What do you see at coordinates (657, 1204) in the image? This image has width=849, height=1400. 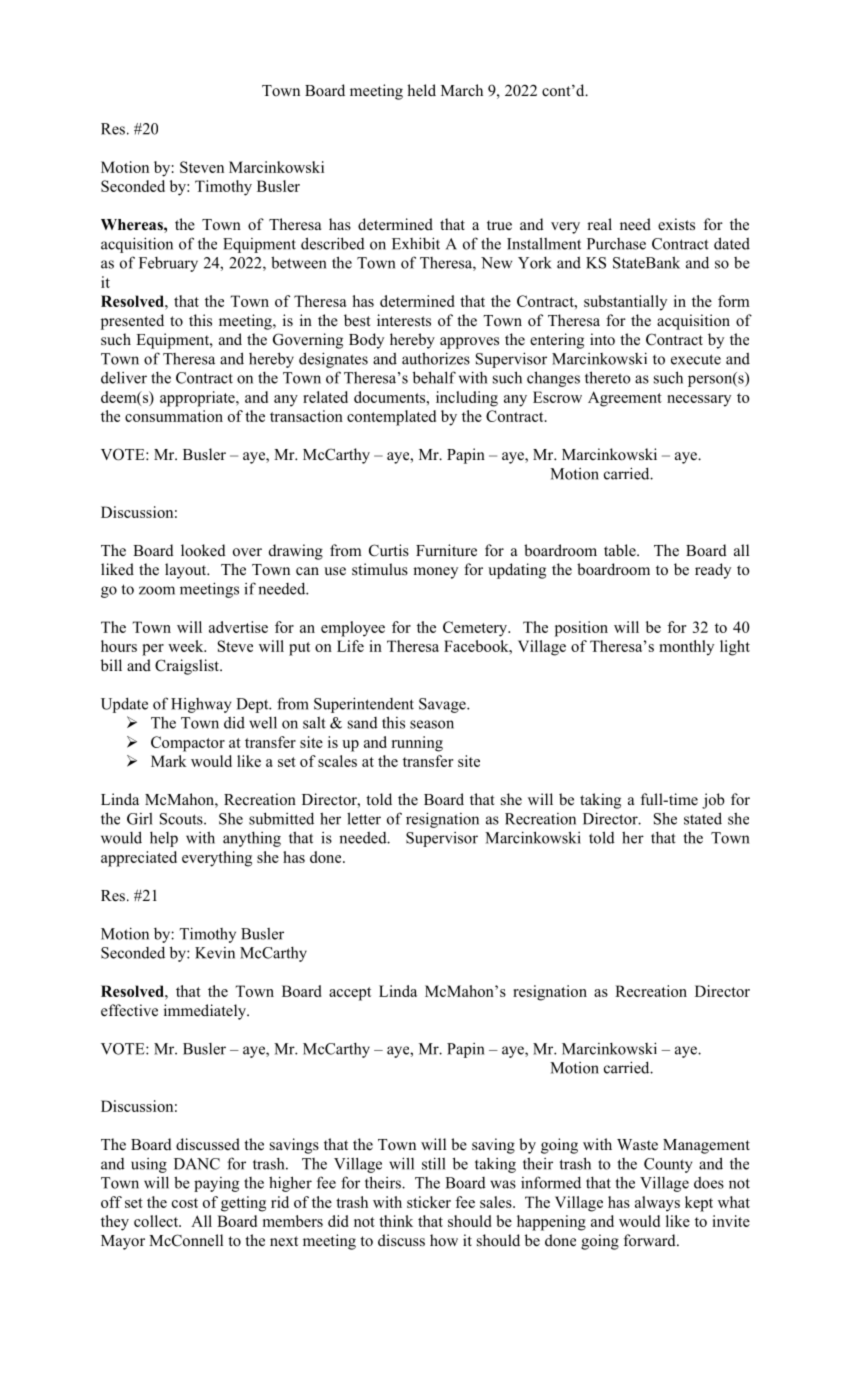 I see `always` at bounding box center [657, 1204].
